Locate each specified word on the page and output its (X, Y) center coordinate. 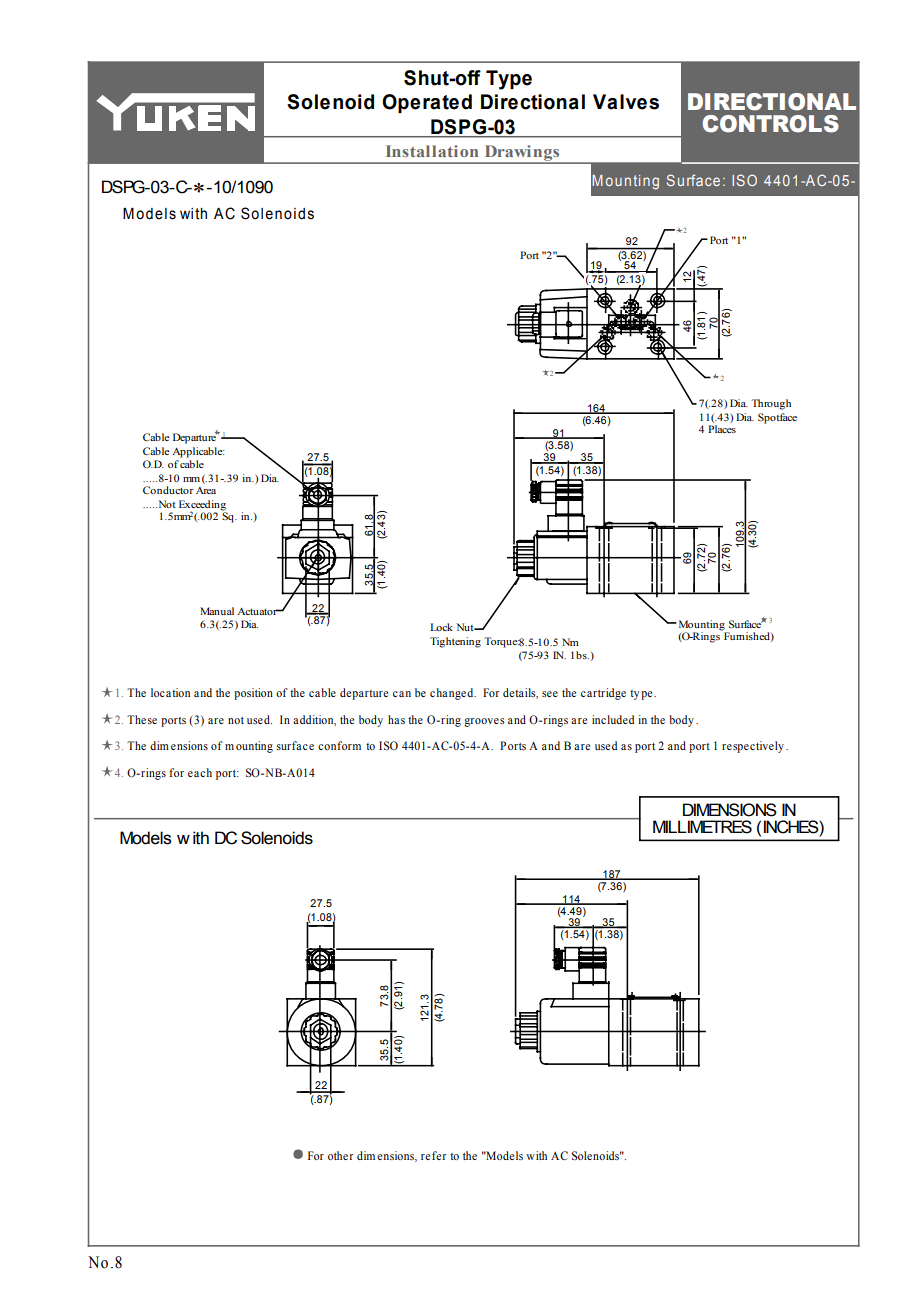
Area (206, 490)
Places (722, 429)
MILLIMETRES (702, 827)
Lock (441, 627)
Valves (626, 102)
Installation (432, 151)
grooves (484, 722)
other (341, 1155)
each (200, 772)
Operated (427, 103)
